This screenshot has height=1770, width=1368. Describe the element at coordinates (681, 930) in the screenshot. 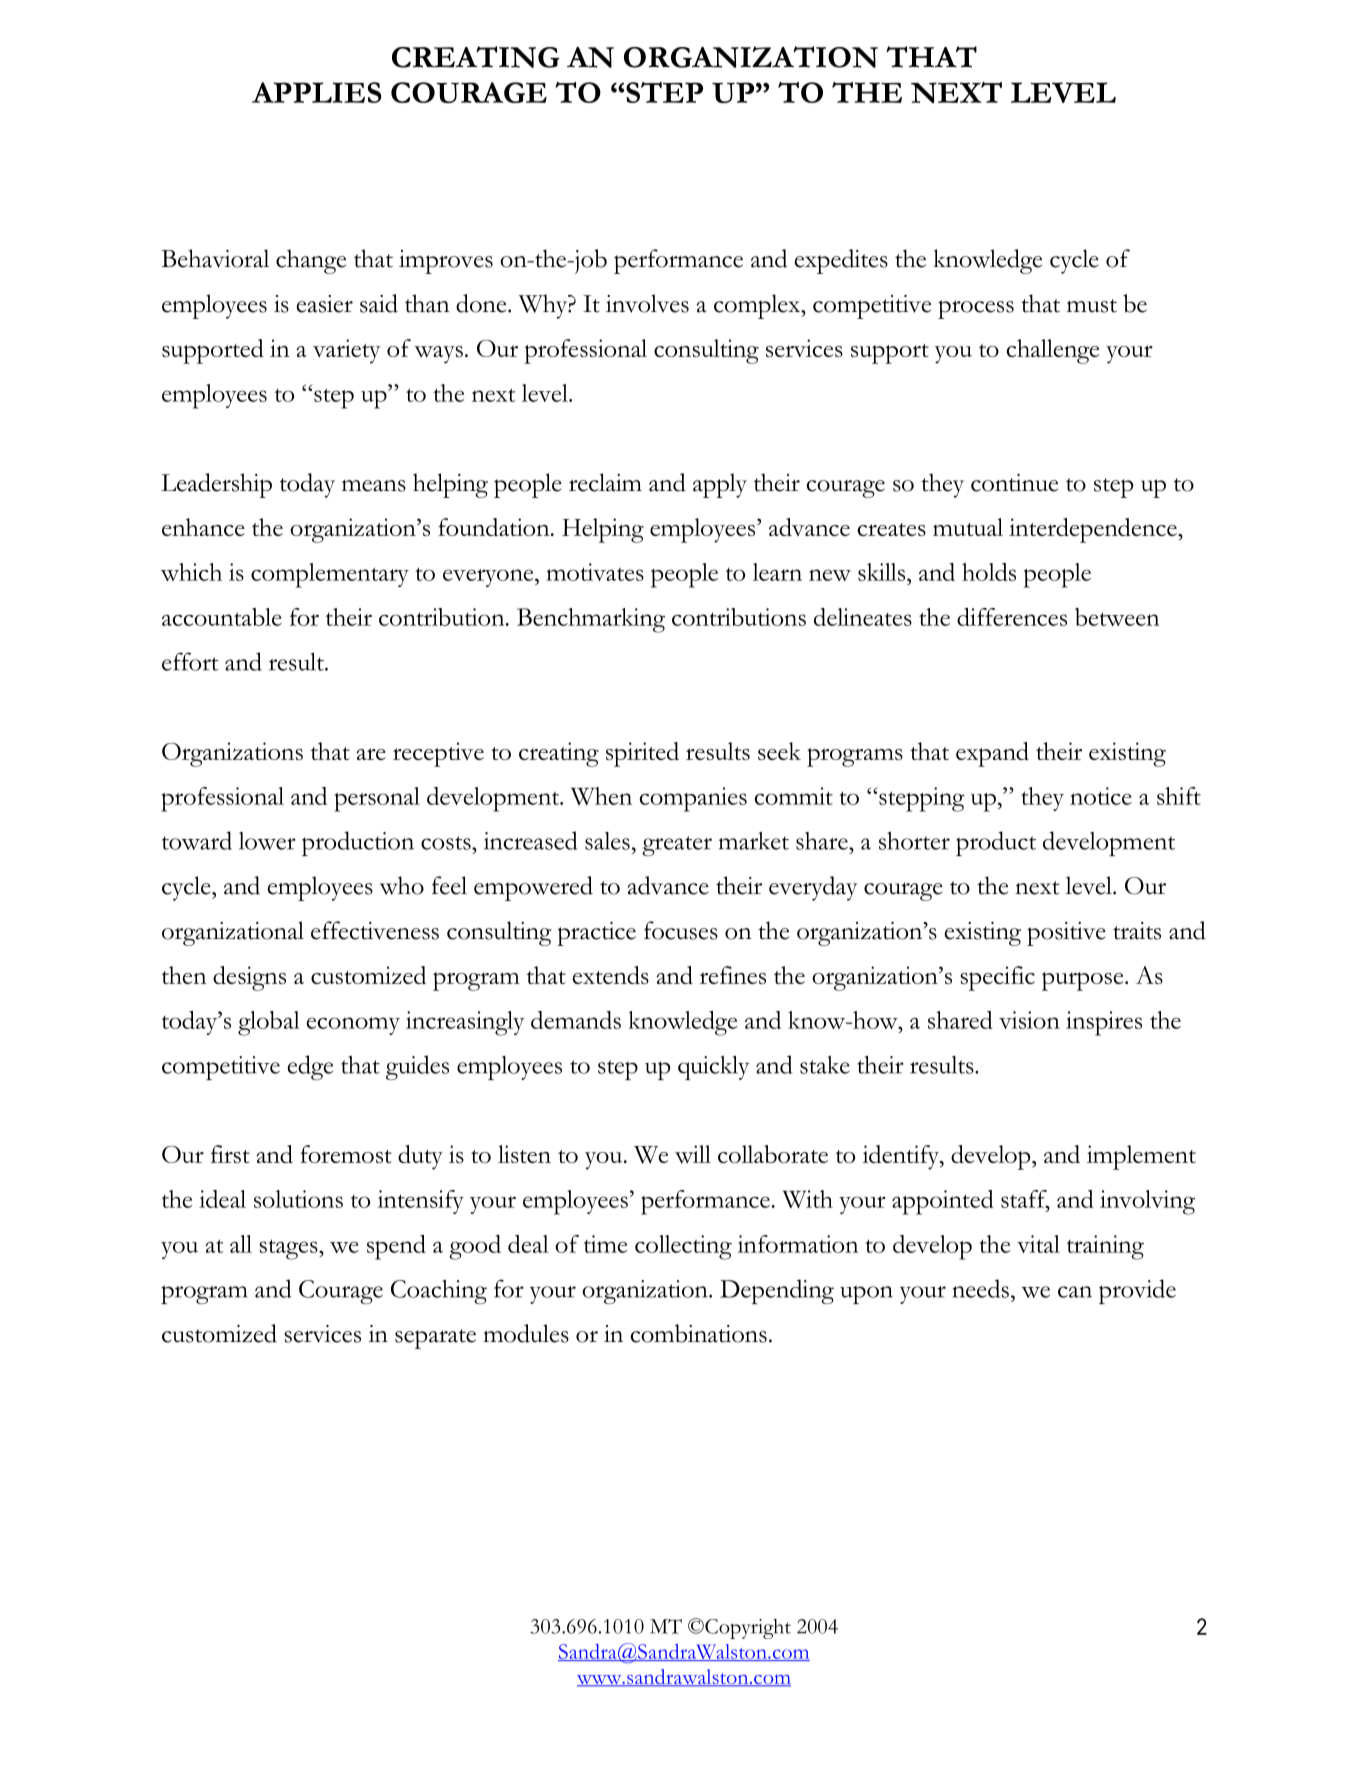

I see `focuses` at that location.
